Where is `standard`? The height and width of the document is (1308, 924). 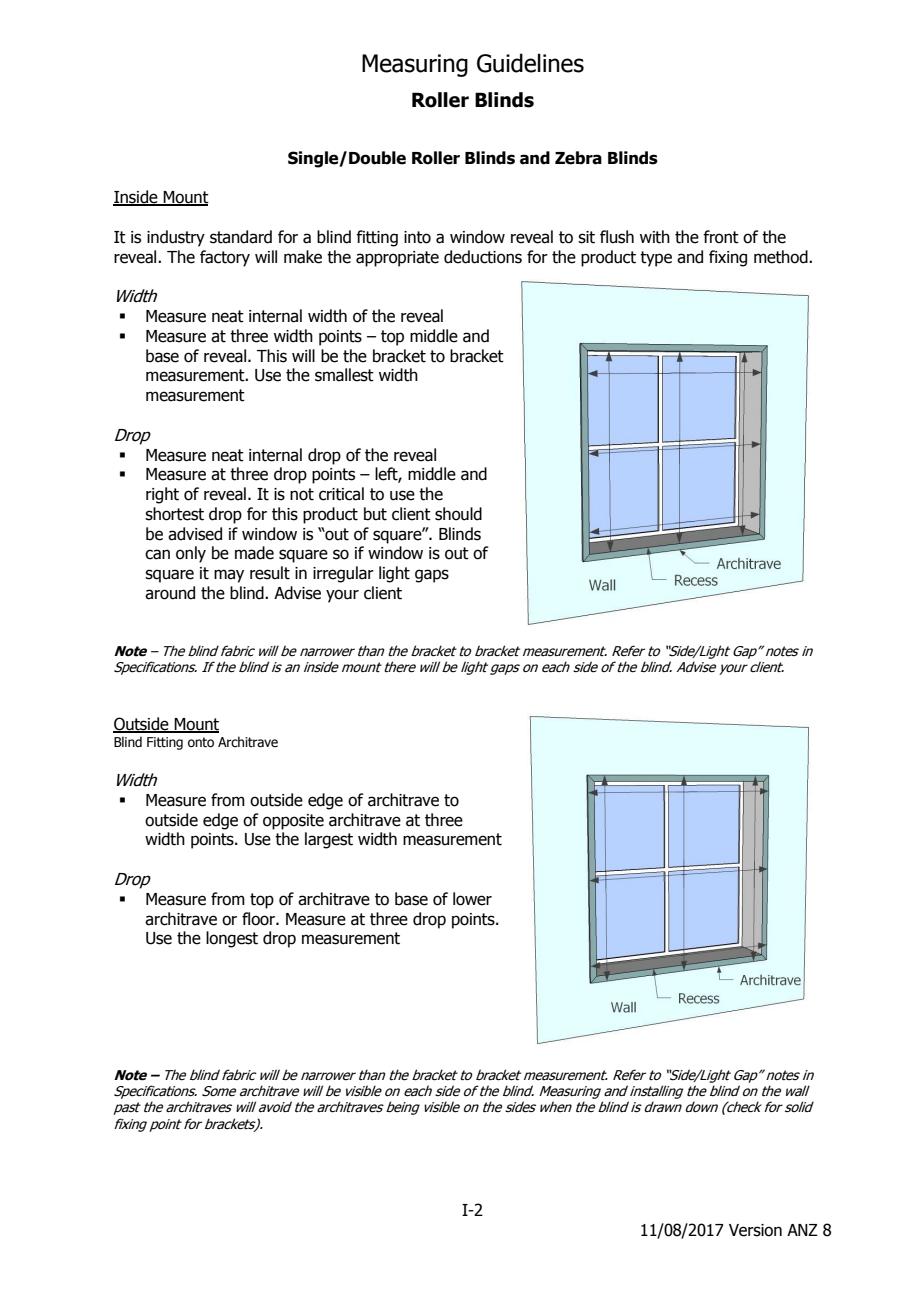
standard is located at coordinates (241, 237).
